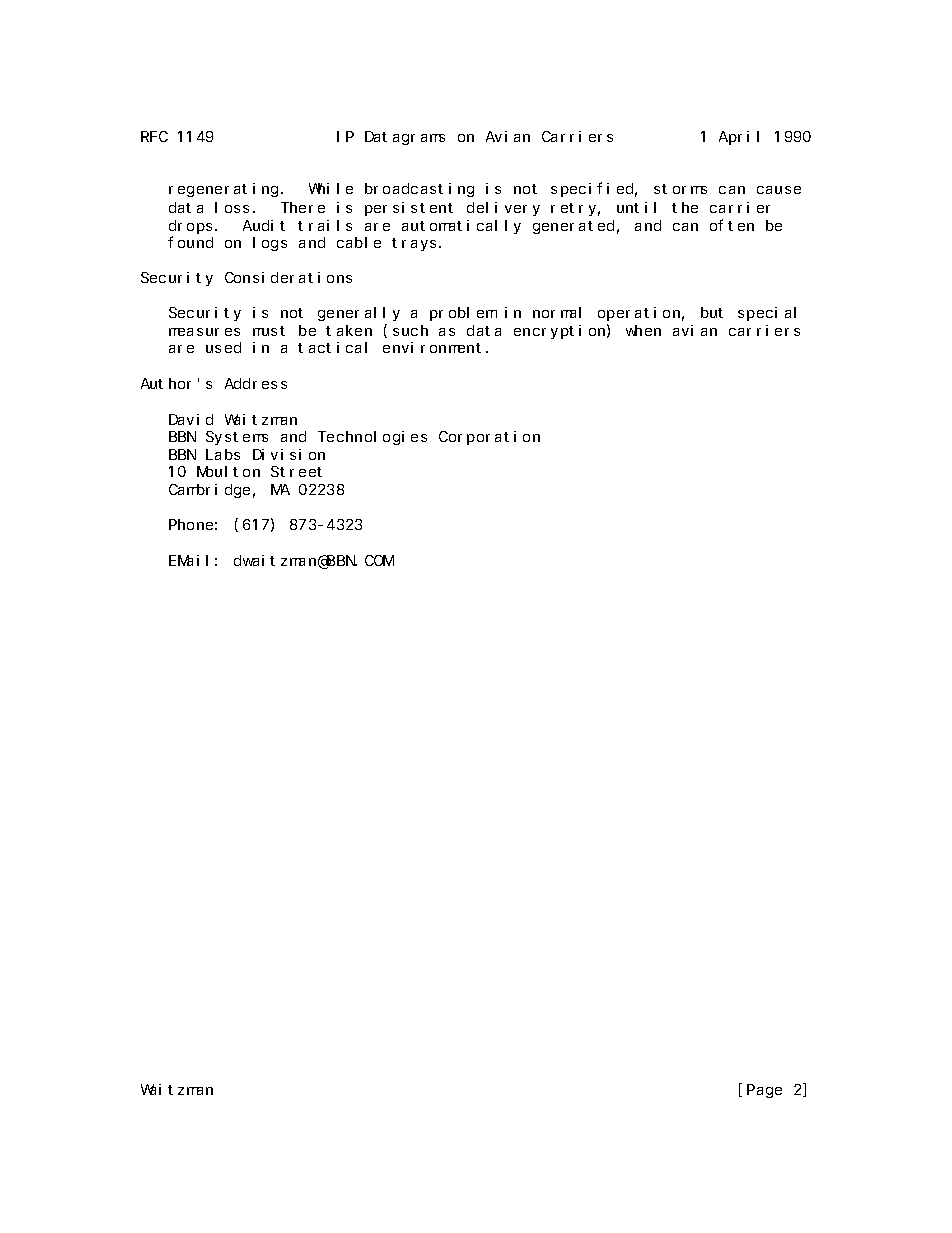 Image resolution: width=952 pixels, height=1233 pixels. What do you see at coordinates (372, 438) in the document?
I see `Technologies` at bounding box center [372, 438].
